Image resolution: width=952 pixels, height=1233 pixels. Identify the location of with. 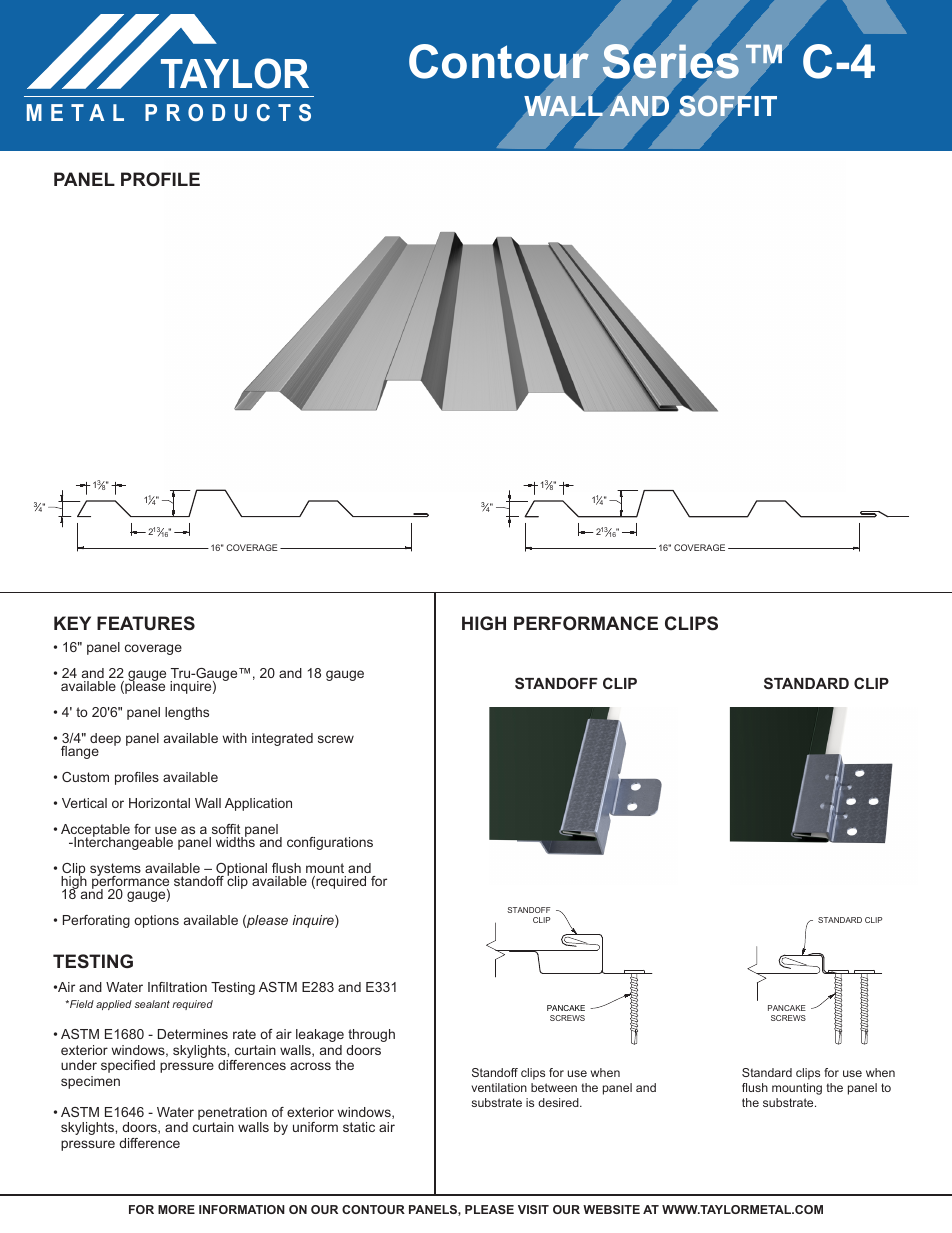
(234, 738).
